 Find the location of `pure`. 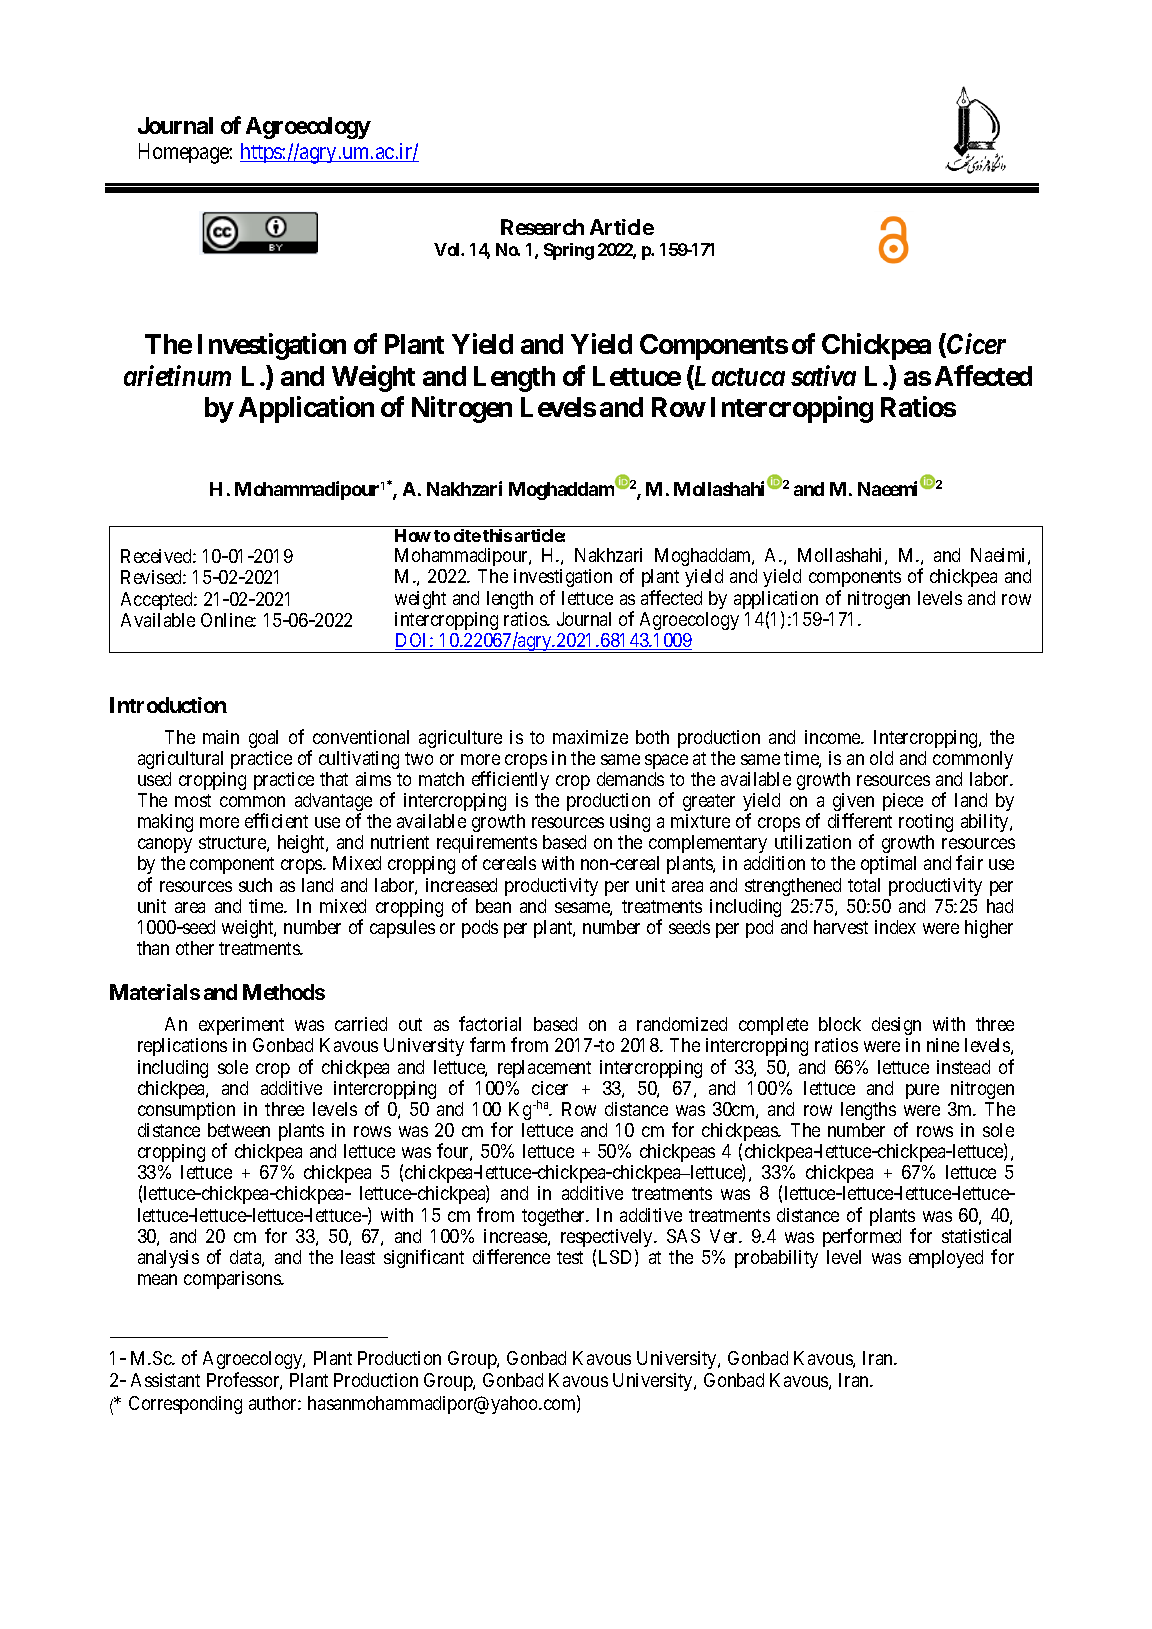

pure is located at coordinates (922, 1091).
